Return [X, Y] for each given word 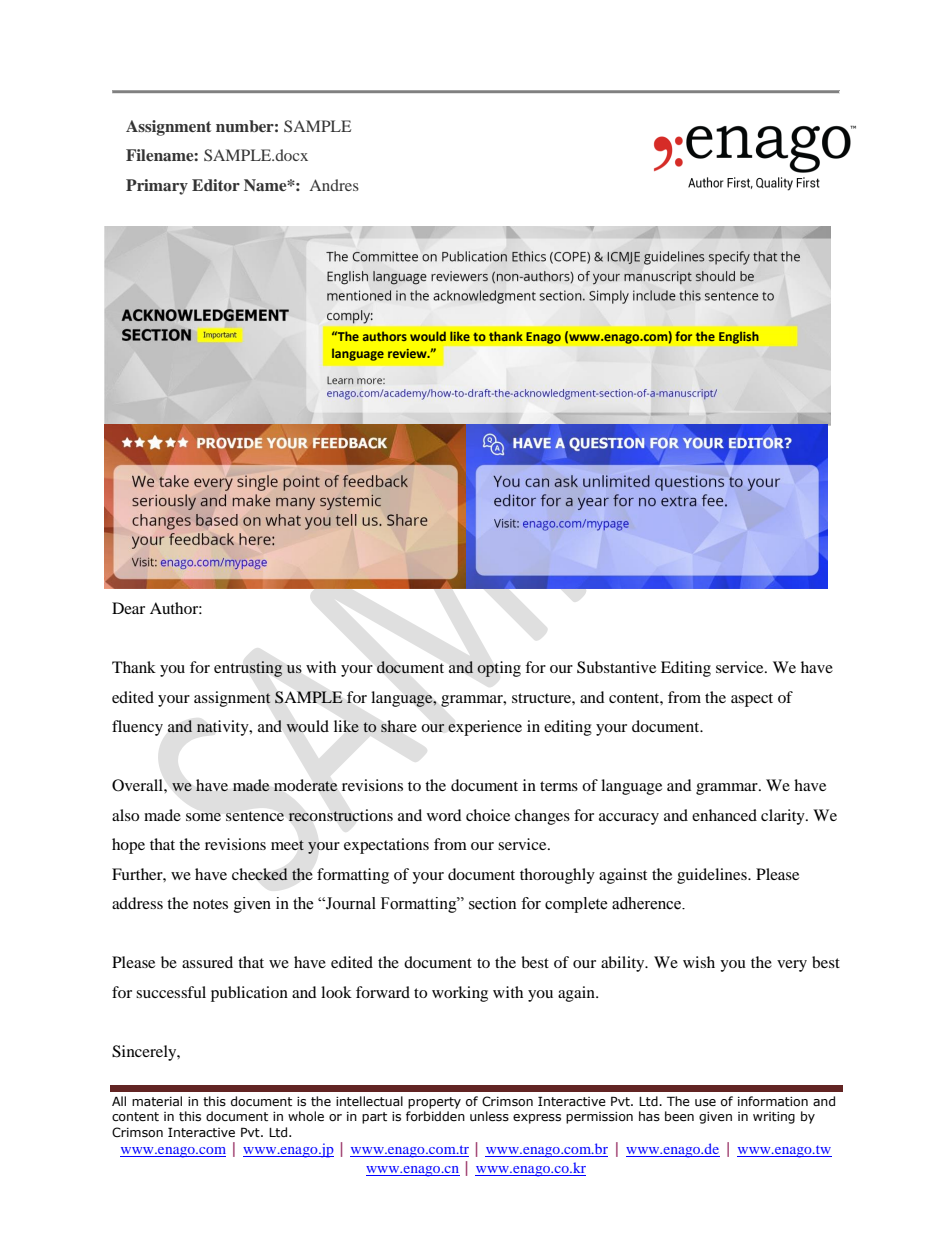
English [739, 337]
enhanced [724, 815]
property [434, 1103]
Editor [216, 185]
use [705, 1103]
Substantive [616, 667]
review [408, 353]
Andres [334, 185]
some [203, 817]
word [444, 815]
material [157, 1101]
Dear [128, 608]
